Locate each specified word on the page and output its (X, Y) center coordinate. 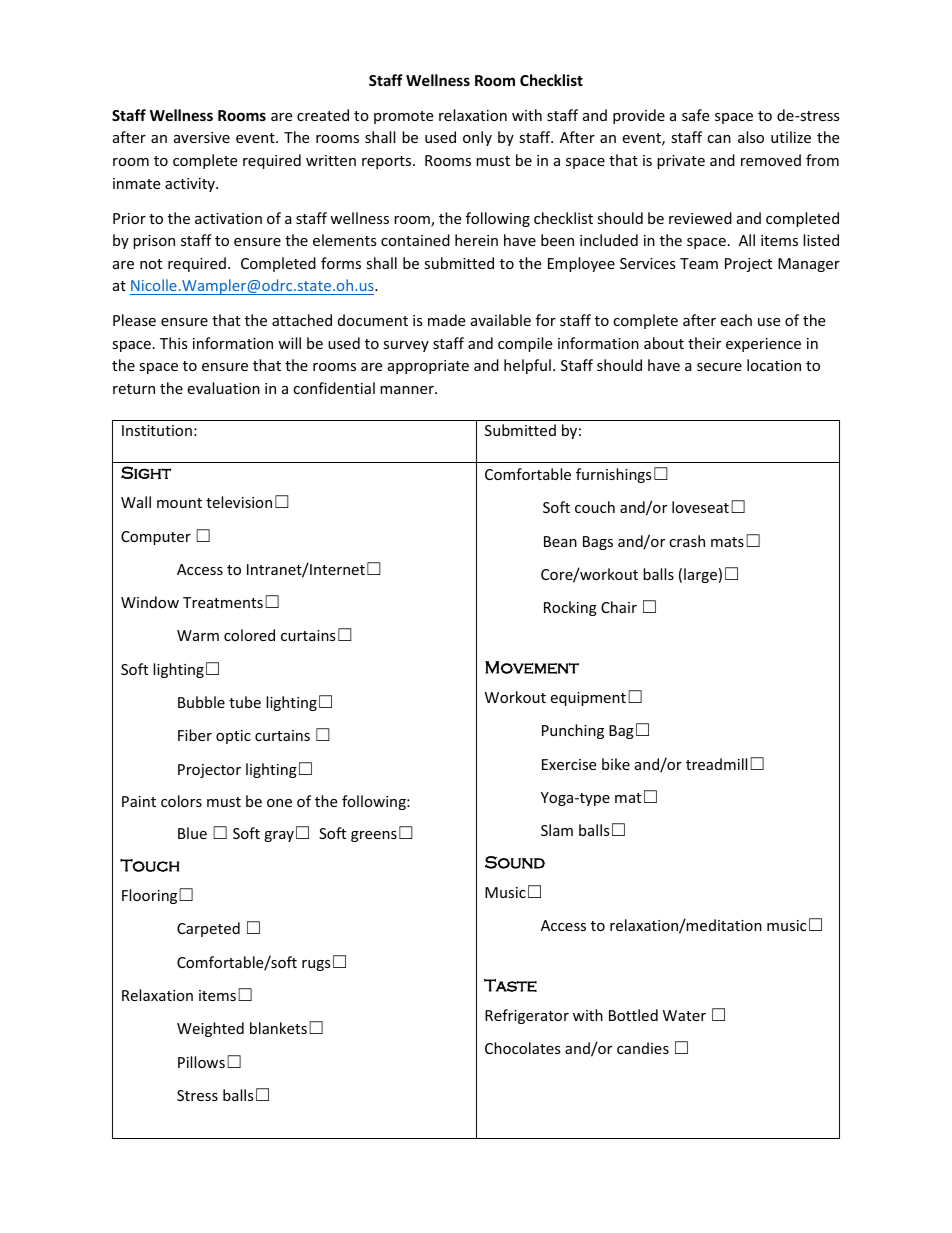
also (751, 137)
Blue (192, 833)
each (736, 320)
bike (616, 764)
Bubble (201, 702)
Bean (560, 541)
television (239, 502)
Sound (515, 862)
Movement (532, 667)
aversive (202, 137)
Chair (619, 607)
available (501, 320)
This (174, 343)
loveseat (700, 507)
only (477, 138)
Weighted (210, 1029)
